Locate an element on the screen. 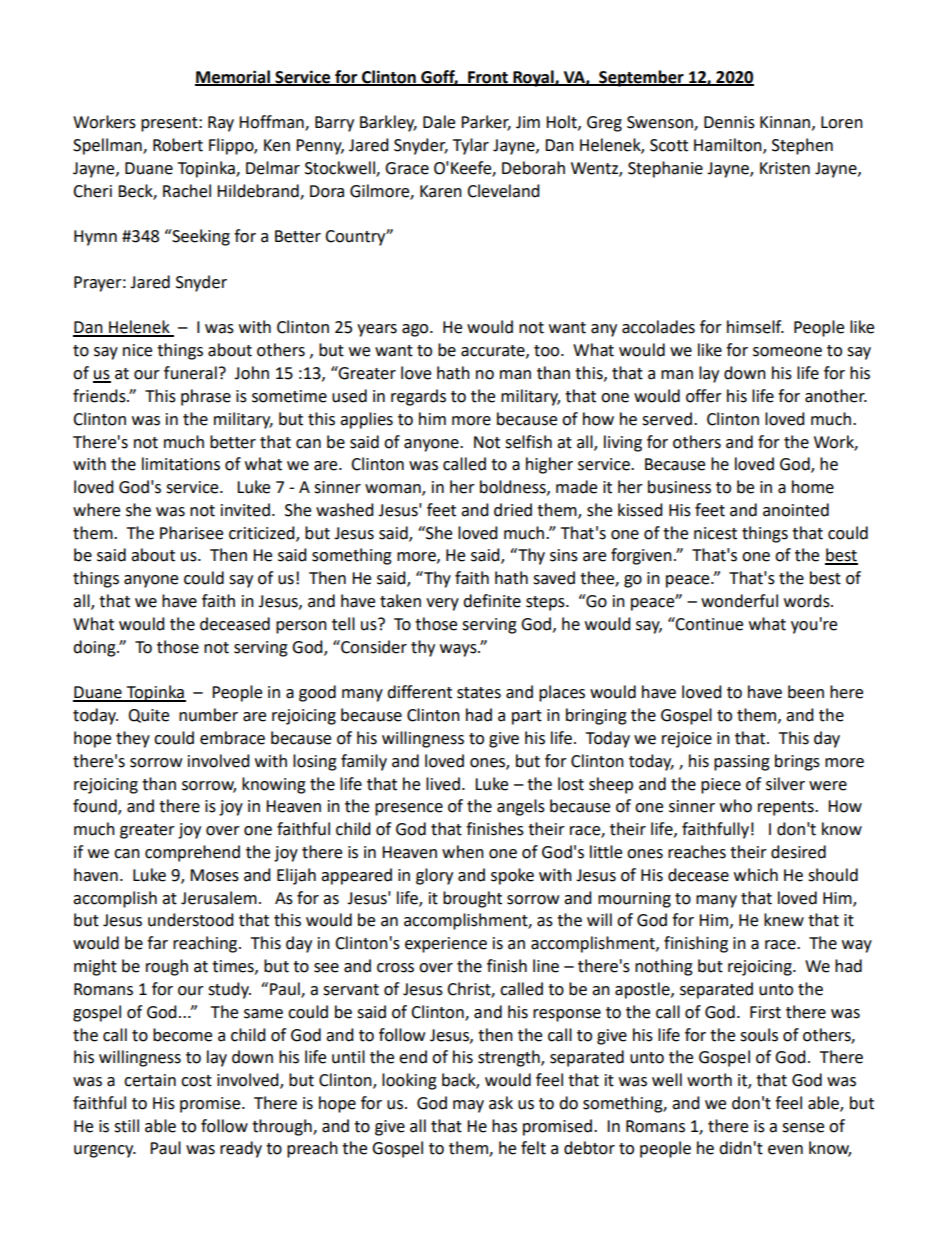 Image resolution: width=952 pixels, height=1233 pixels. doing is located at coordinates (95, 648).
